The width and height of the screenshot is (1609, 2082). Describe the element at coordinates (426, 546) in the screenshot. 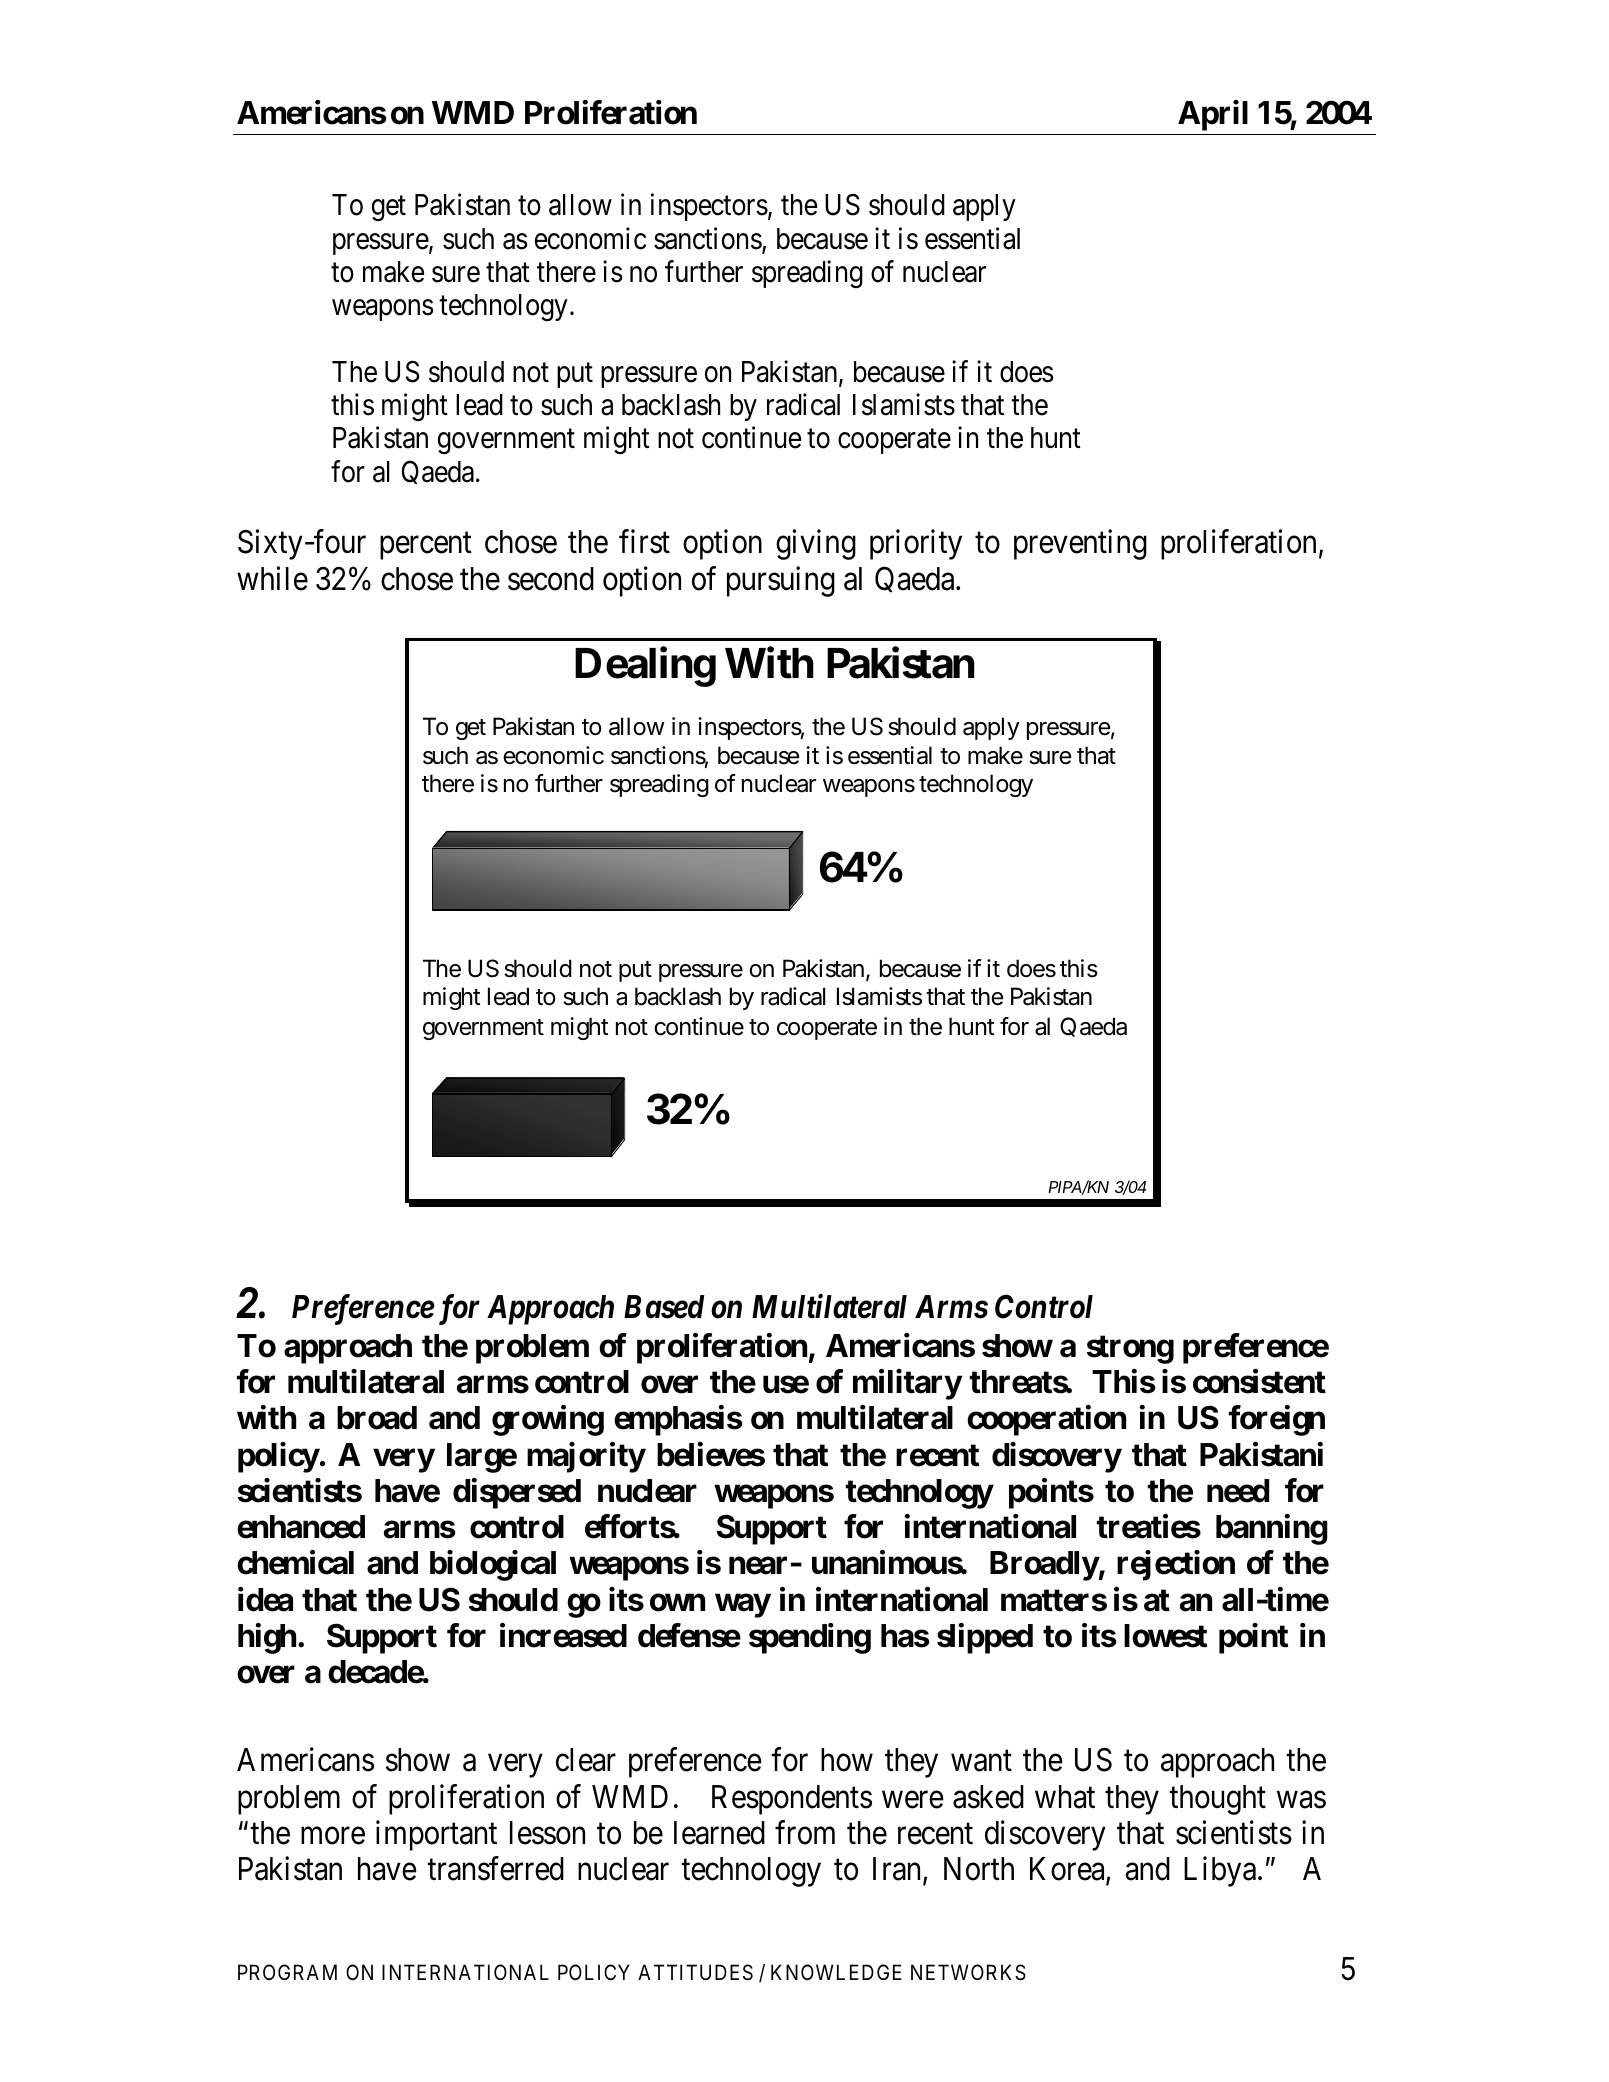

I see `percent` at that location.
